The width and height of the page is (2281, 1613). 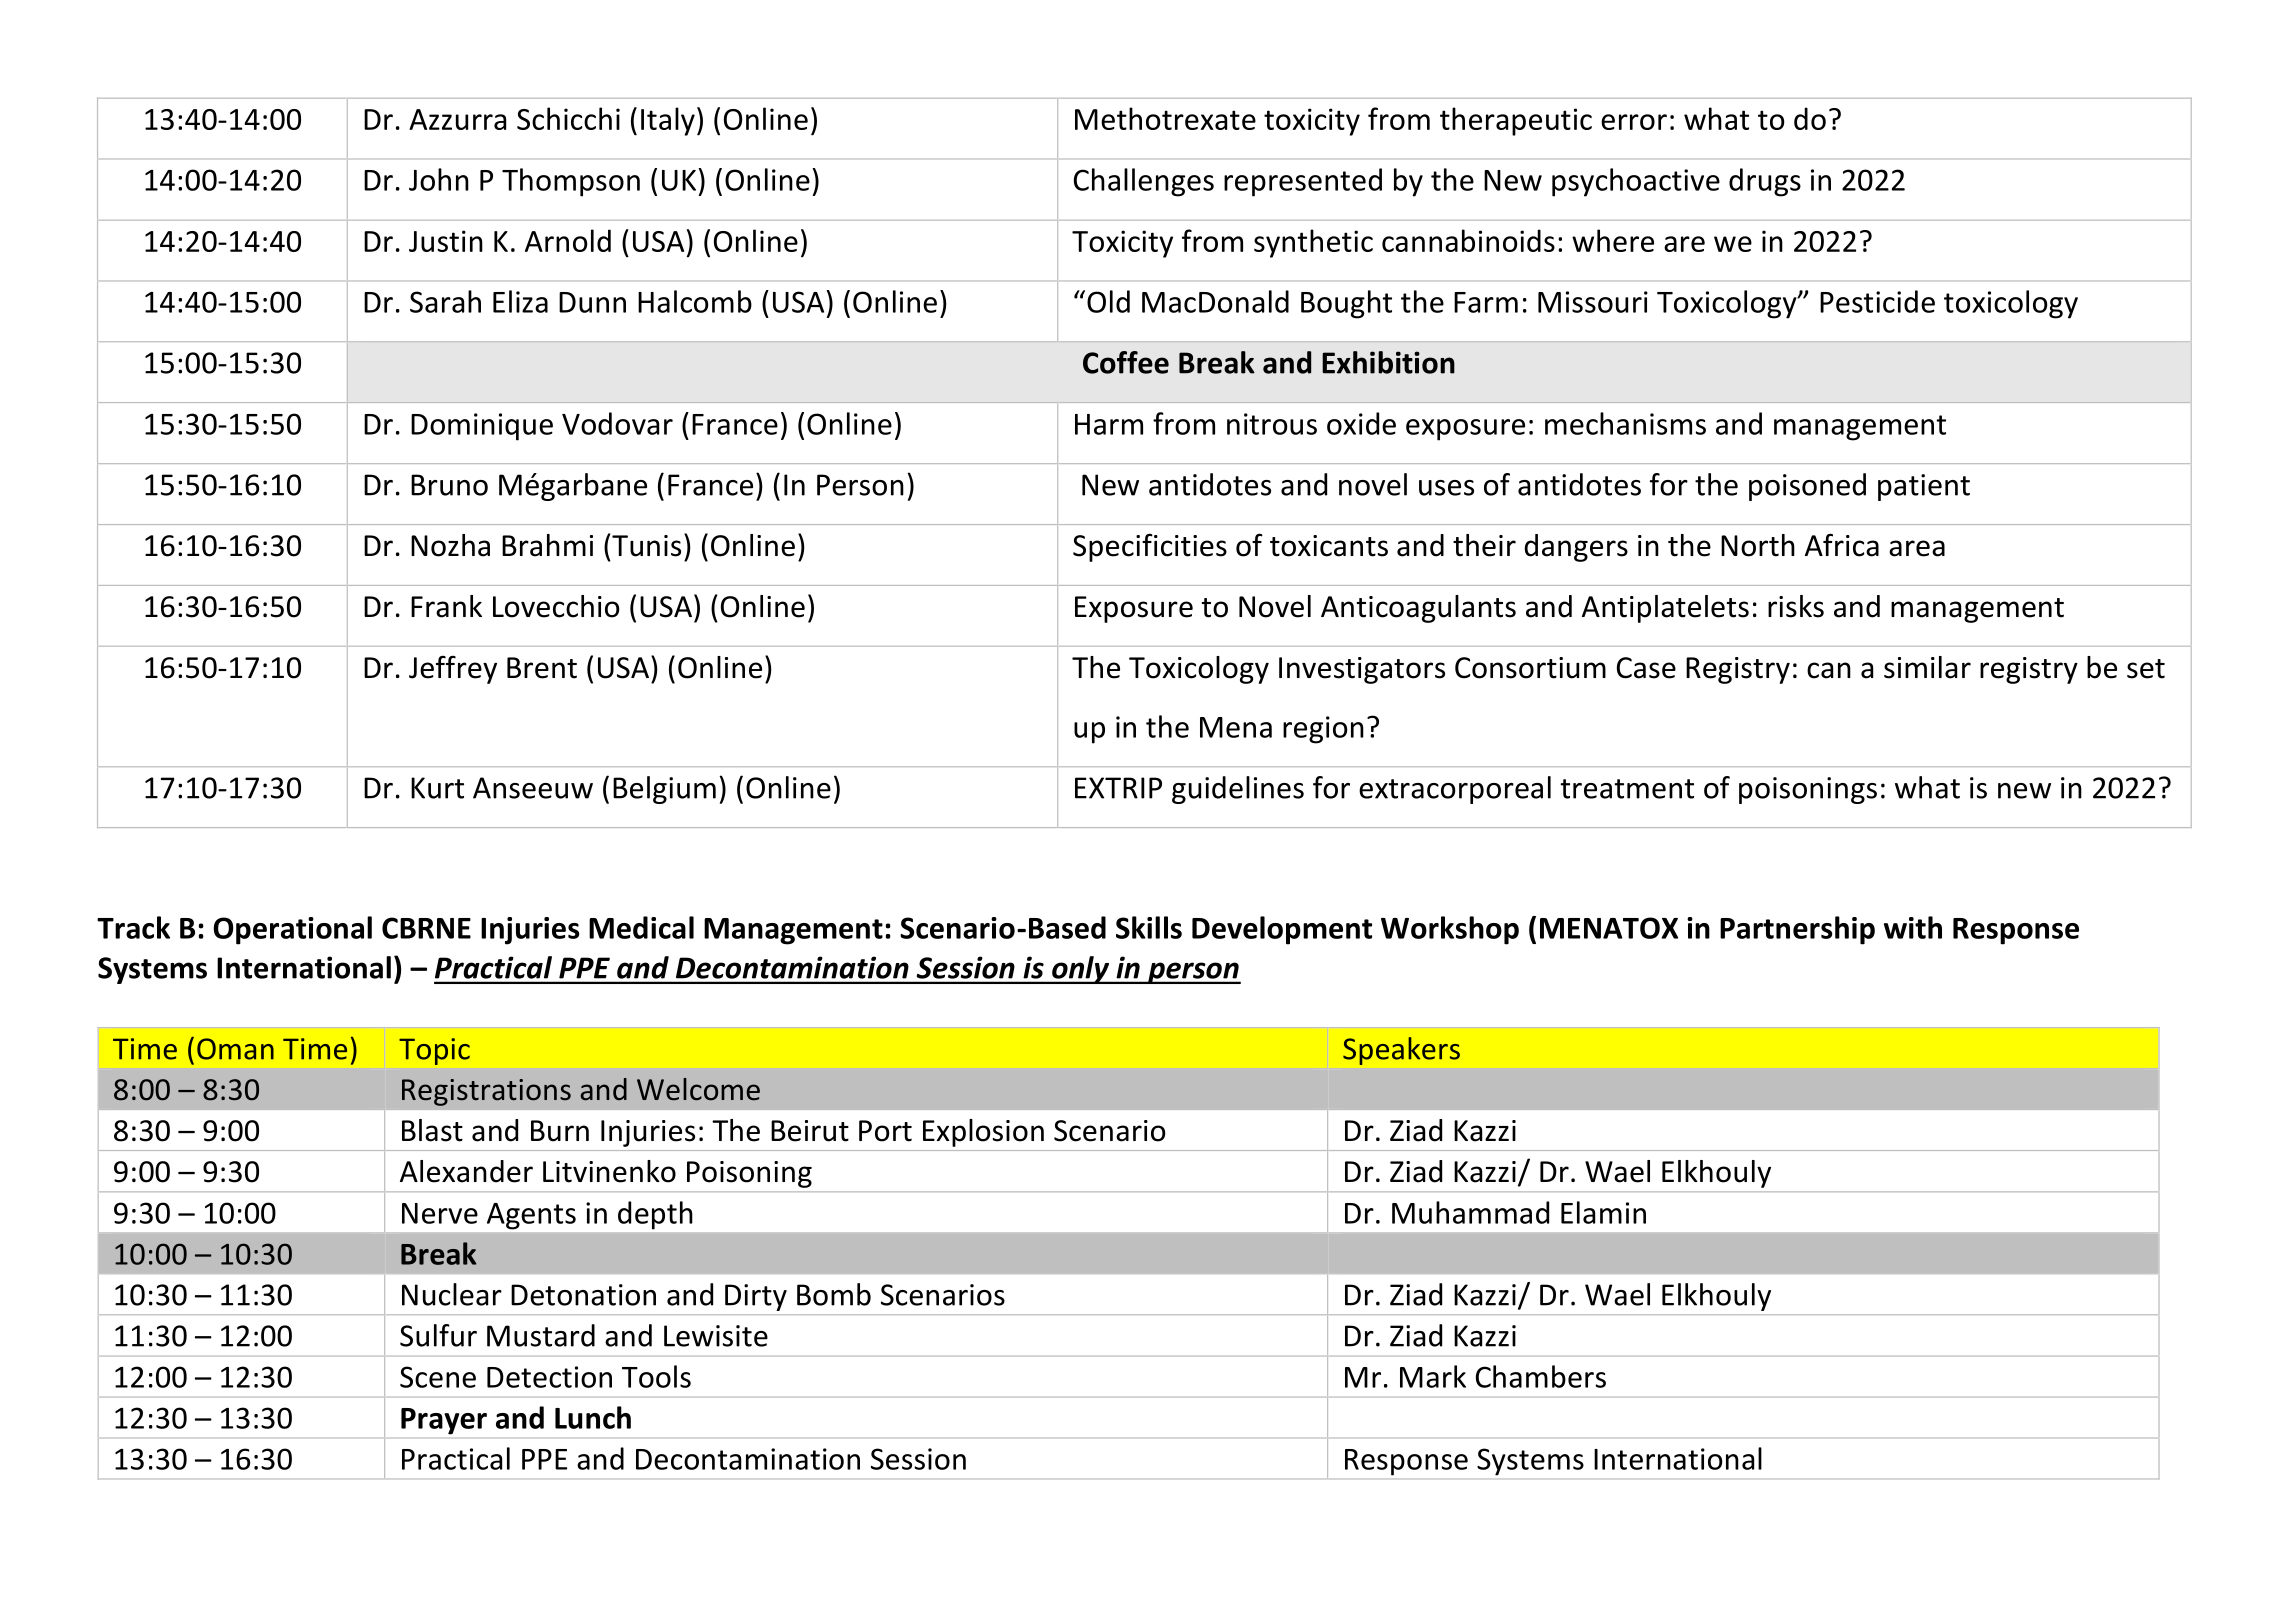 I want to click on Challenges, so click(x=1144, y=182).
